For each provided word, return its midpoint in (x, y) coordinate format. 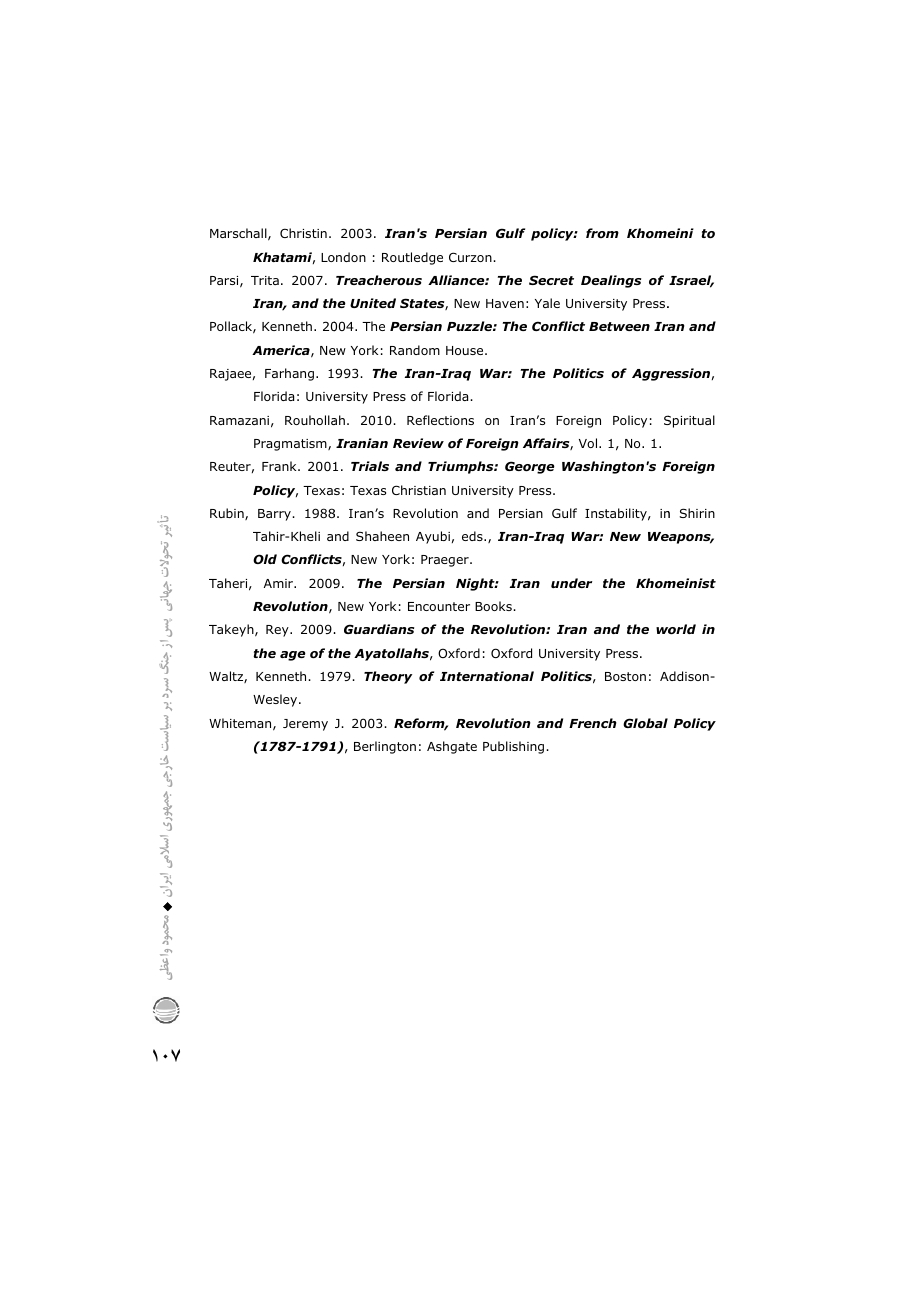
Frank (280, 466)
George (530, 467)
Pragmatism (291, 445)
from (602, 233)
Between (619, 326)
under (571, 583)
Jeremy (305, 725)
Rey (278, 631)
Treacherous (379, 280)
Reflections (440, 420)
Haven (505, 303)
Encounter (439, 606)
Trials (370, 466)
